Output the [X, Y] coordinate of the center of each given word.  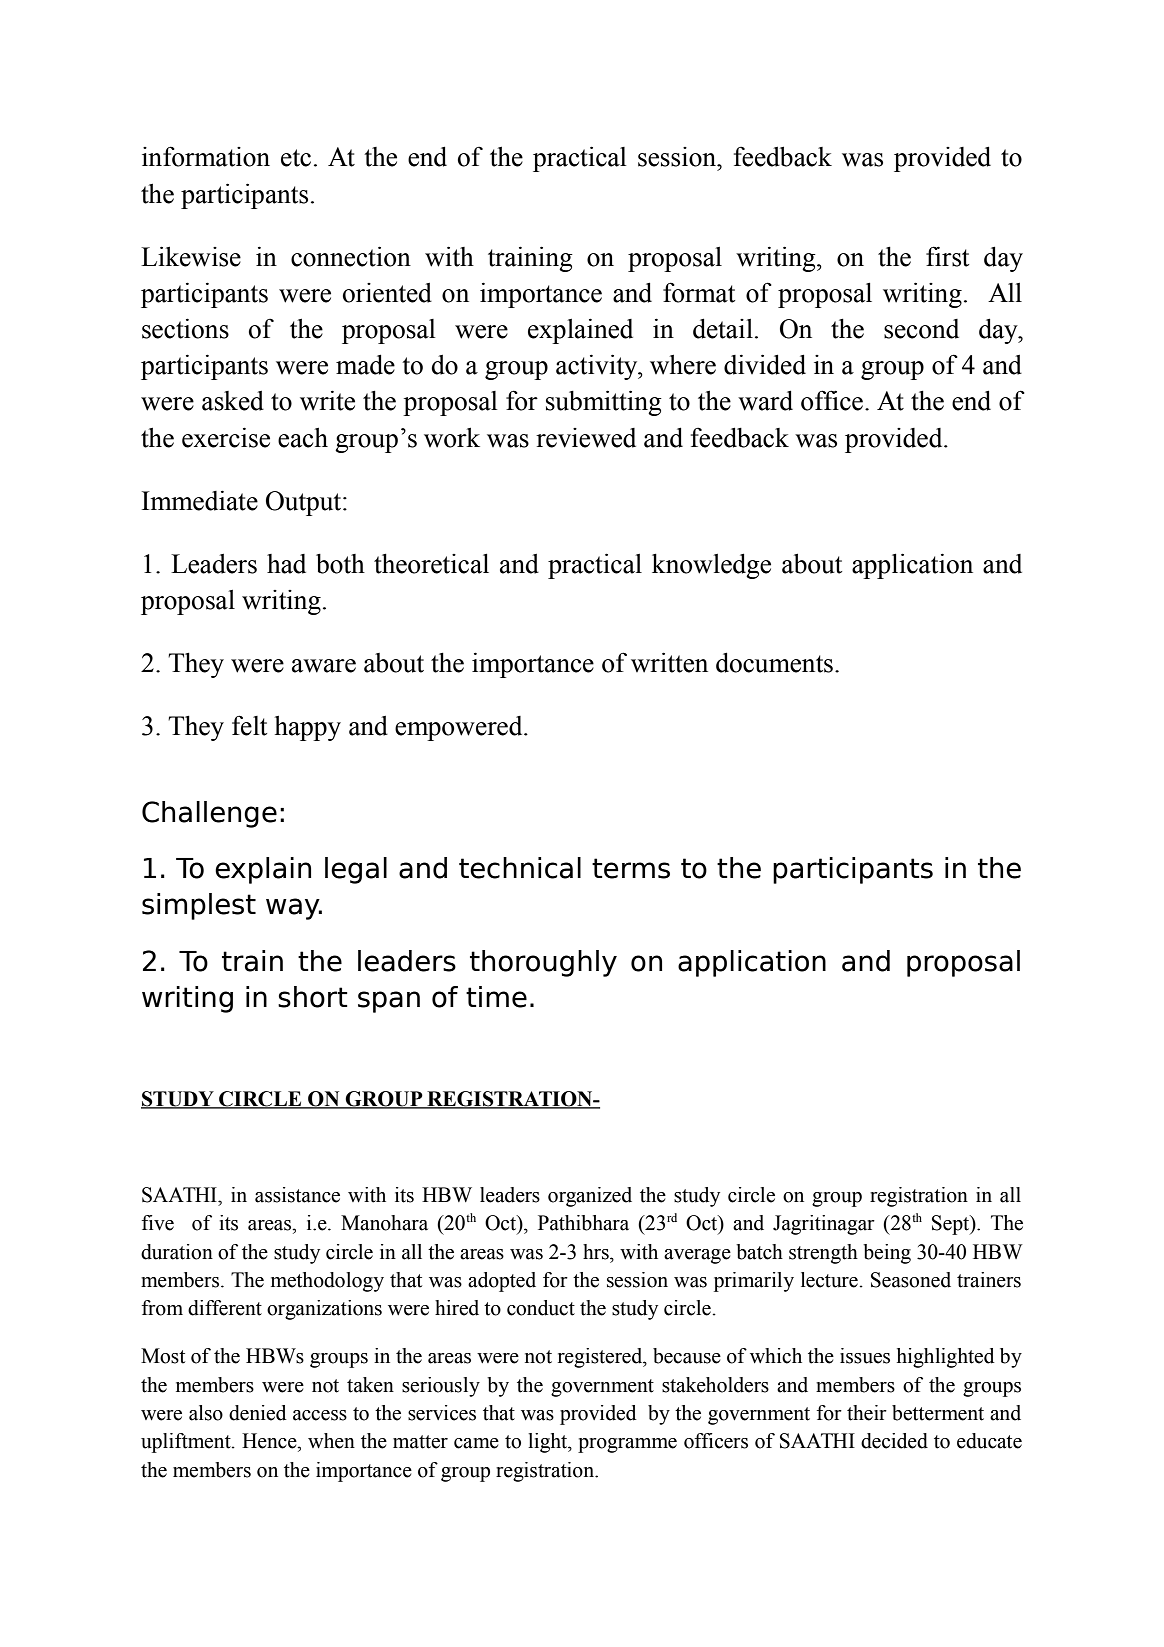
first [947, 256]
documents [774, 662]
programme [627, 1445]
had [286, 564]
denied [258, 1413]
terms [631, 868]
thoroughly [543, 963]
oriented [387, 293]
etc [296, 158]
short [313, 997]
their [867, 1413]
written [669, 662]
